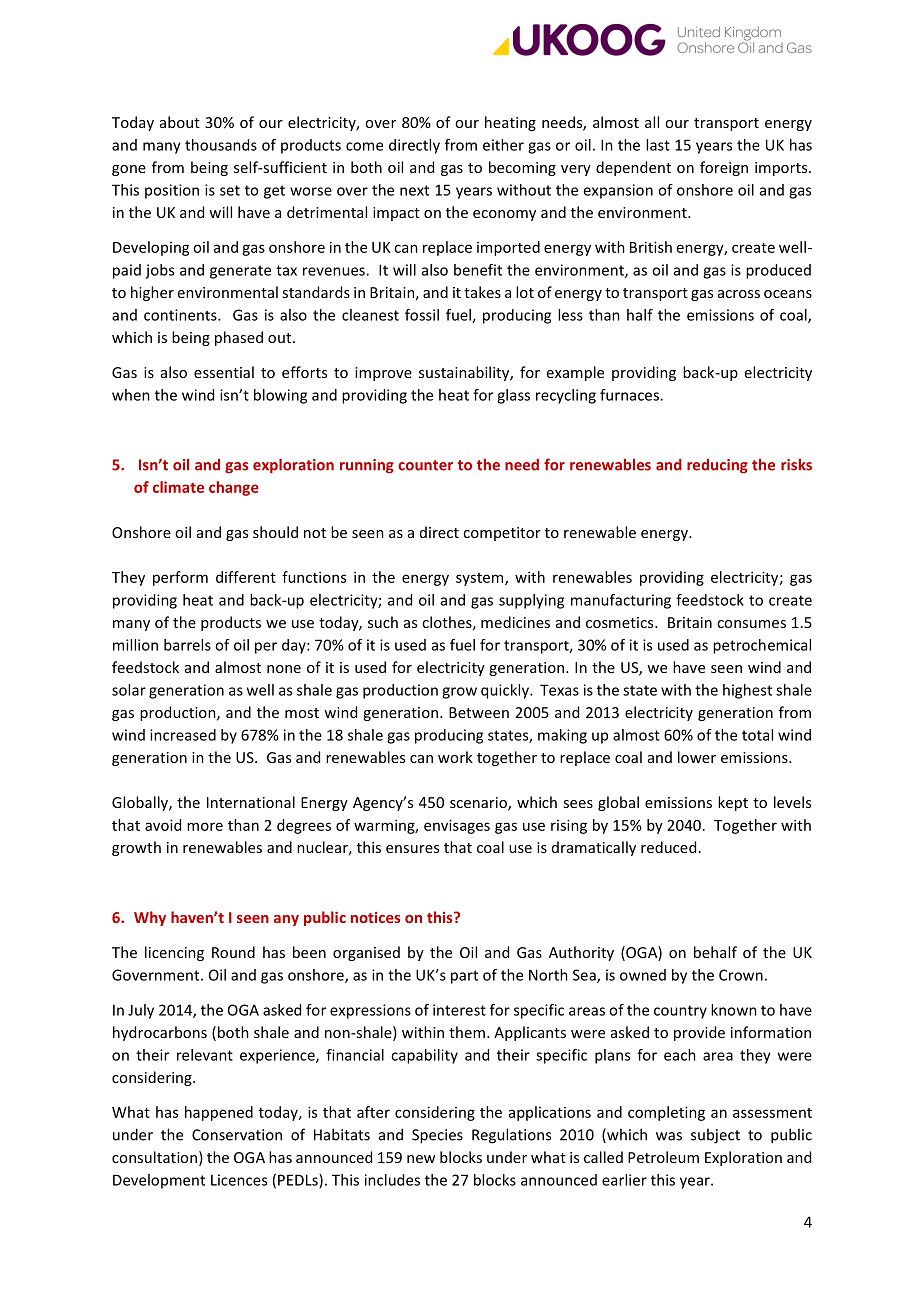 The width and height of the document is (924, 1308). What do you see at coordinates (762, 646) in the document?
I see `petrochemical` at bounding box center [762, 646].
